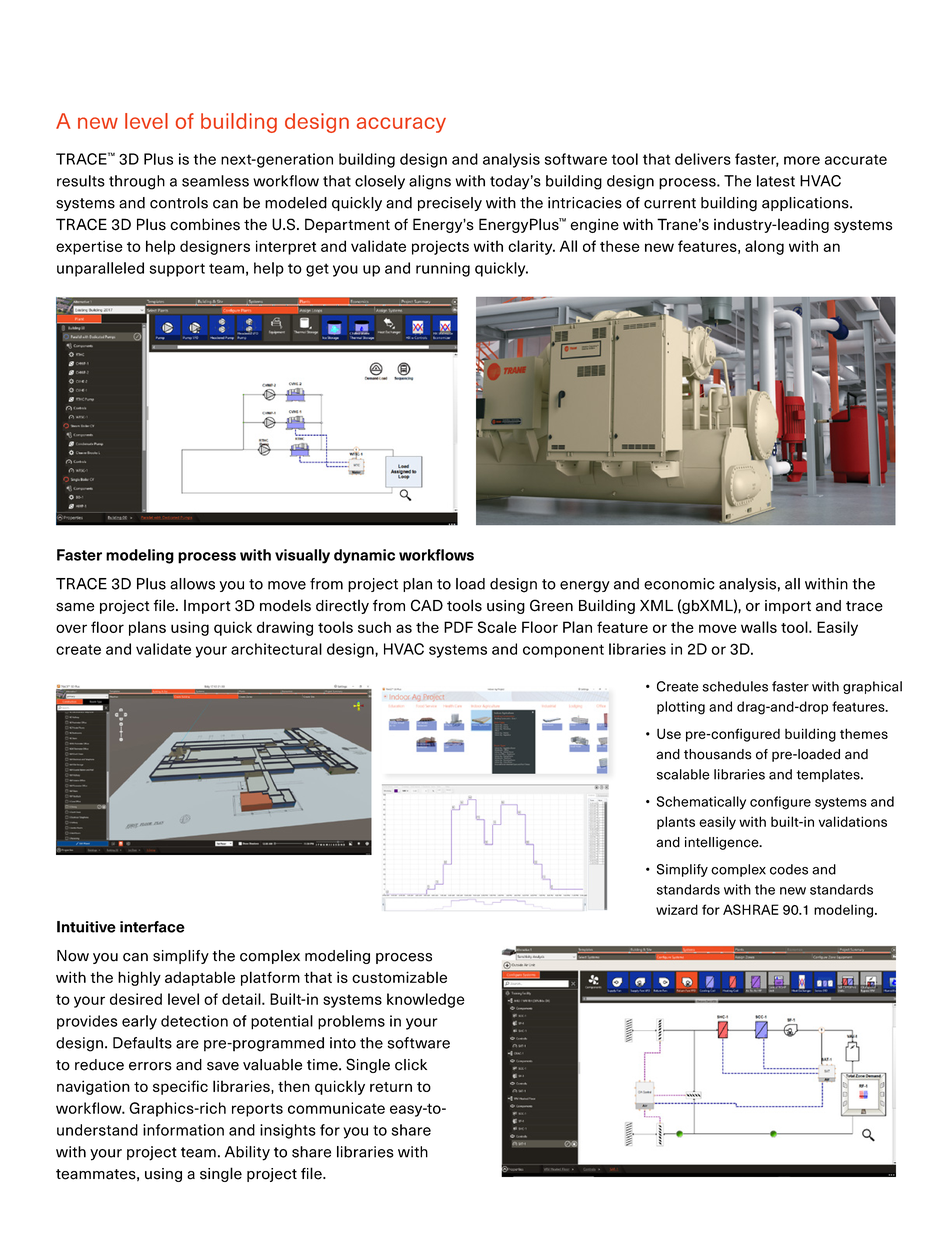 Image resolution: width=952 pixels, height=1233 pixels. Describe the element at coordinates (391, 1087) in the page. I see `return` at that location.
